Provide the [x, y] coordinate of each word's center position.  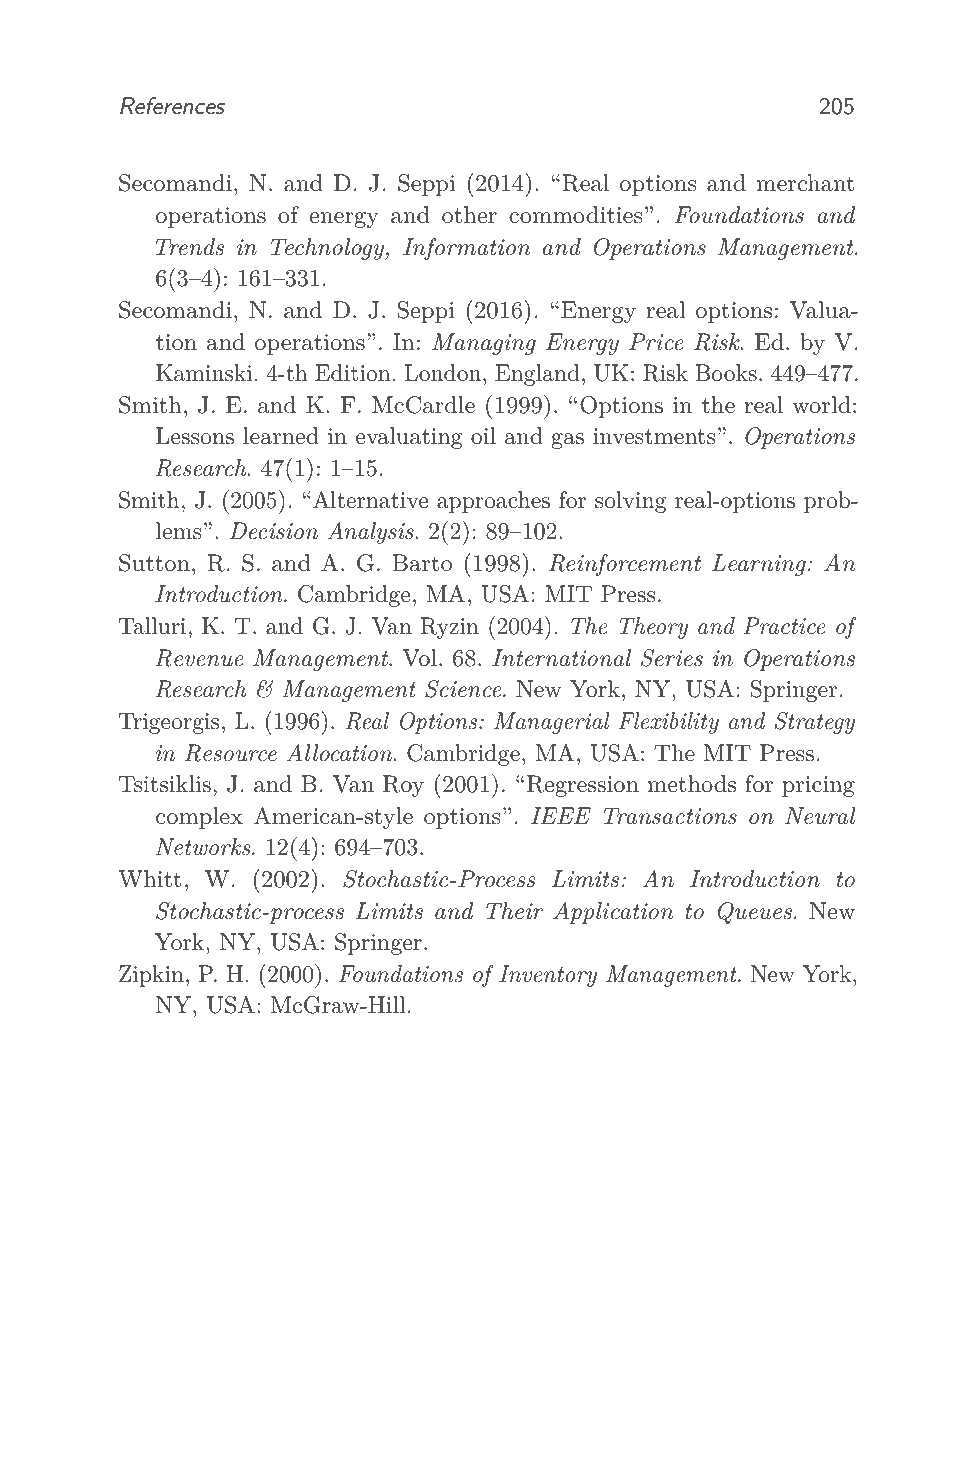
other [469, 215]
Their [514, 911]
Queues [755, 913]
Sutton [154, 563]
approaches [493, 502]
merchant [805, 183]
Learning [759, 565]
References [172, 106]
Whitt [149, 879]
